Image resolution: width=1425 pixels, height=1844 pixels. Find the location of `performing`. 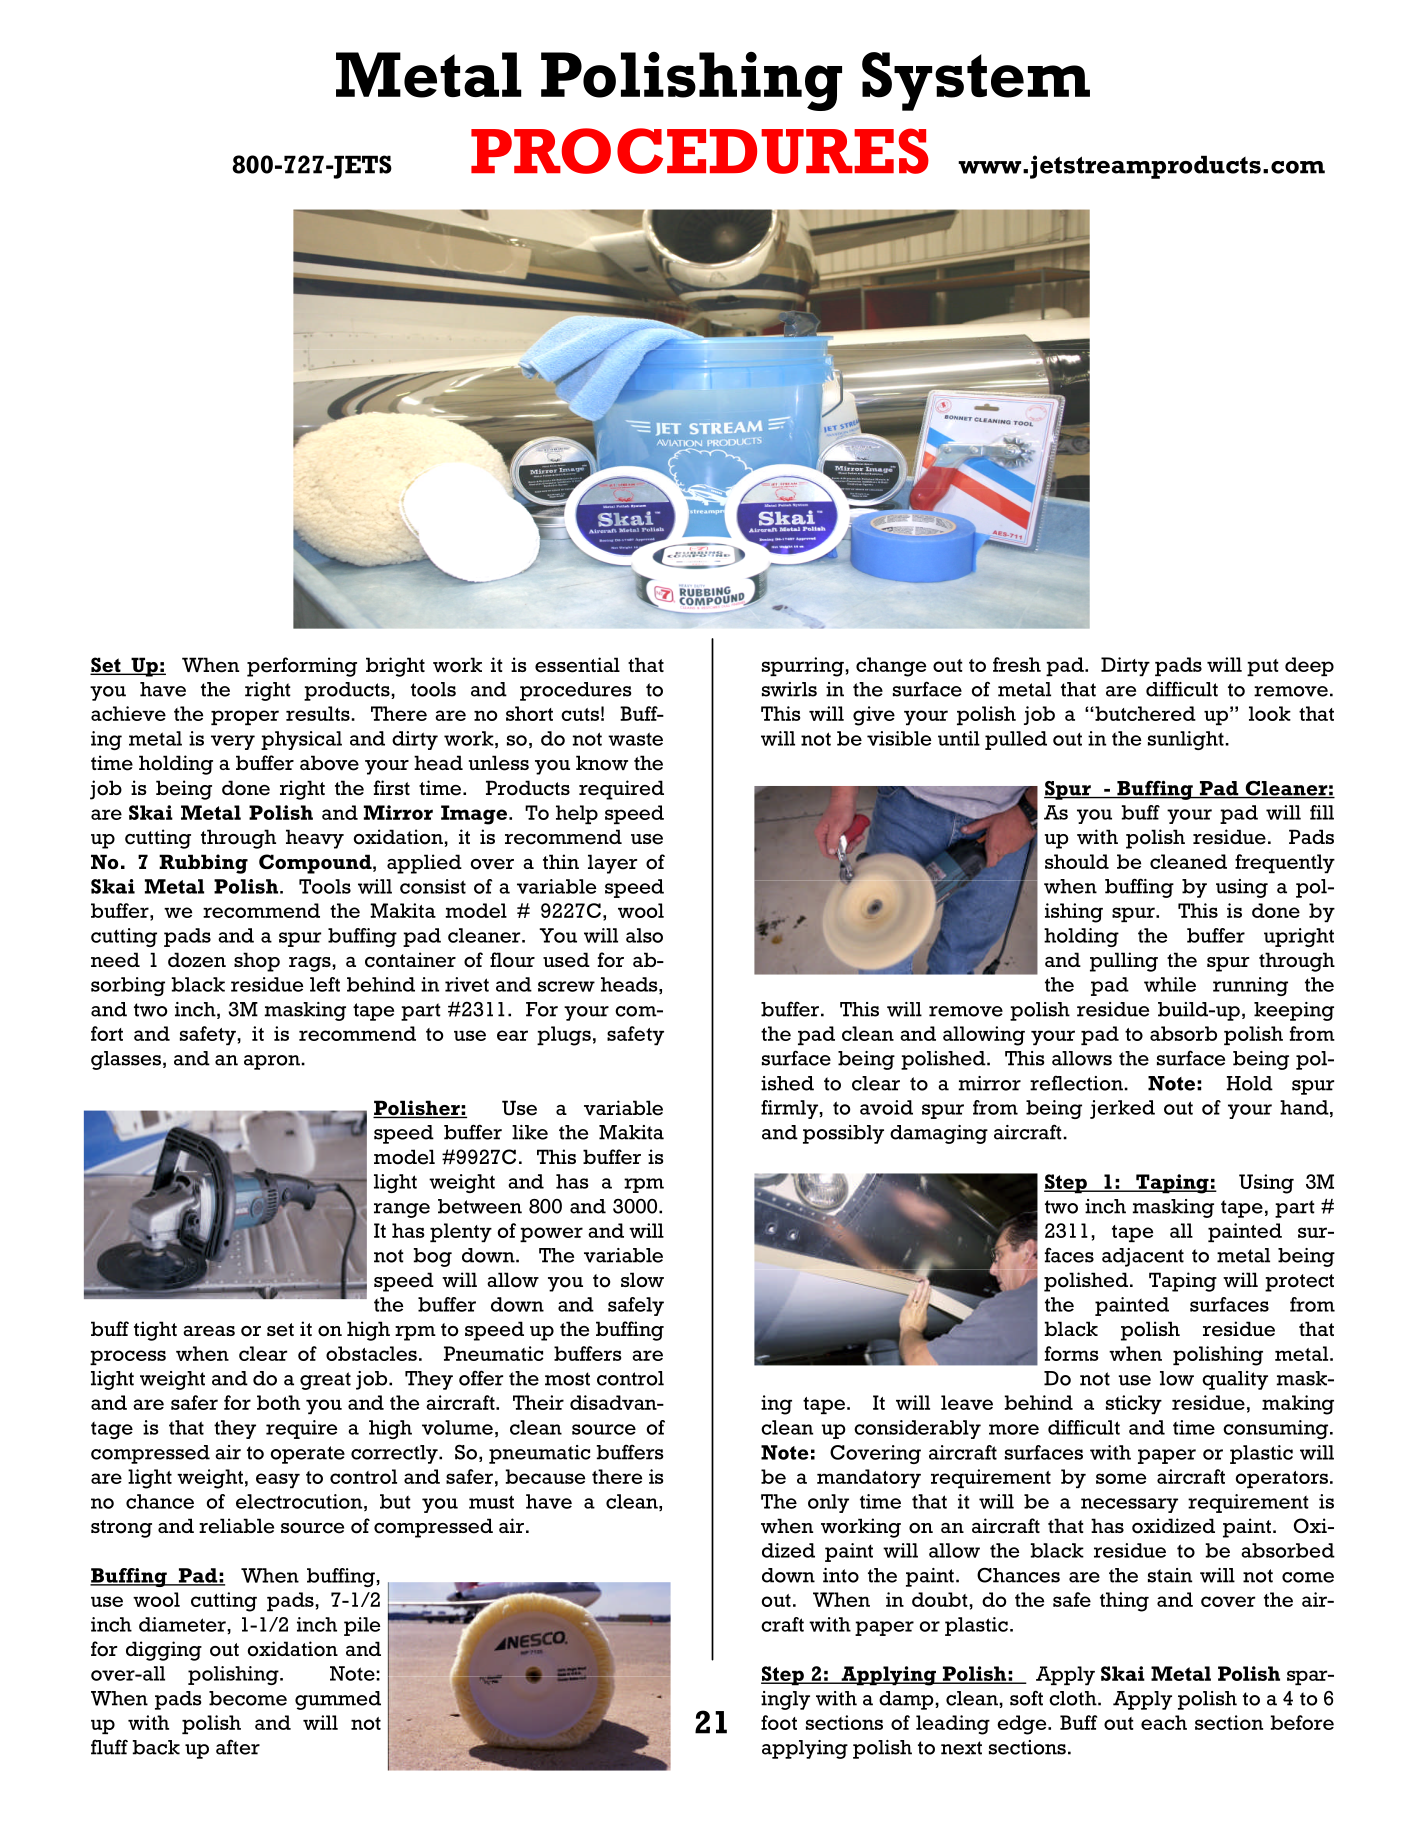

performing is located at coordinates (302, 667).
